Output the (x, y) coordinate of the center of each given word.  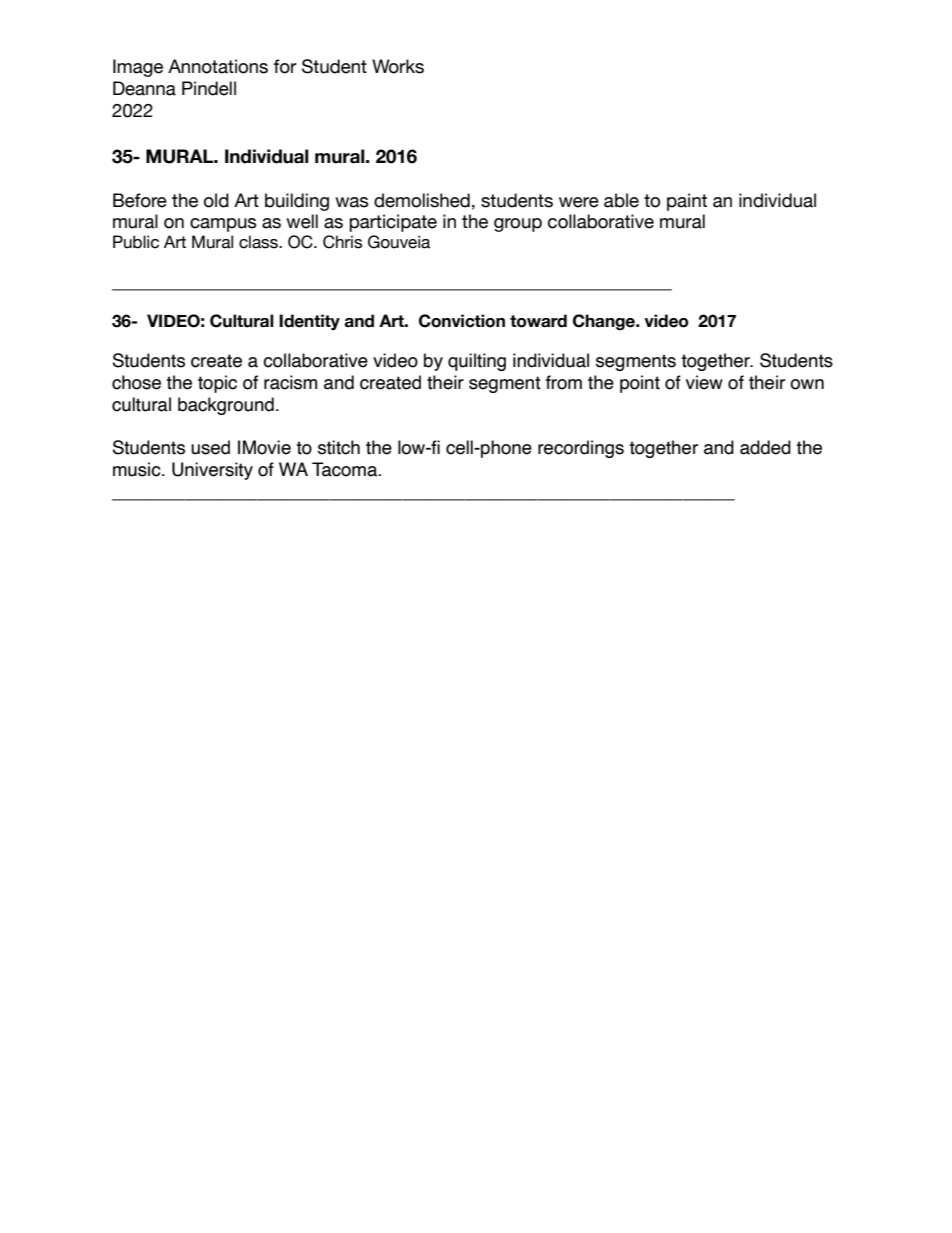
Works (398, 66)
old (216, 200)
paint (687, 202)
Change (605, 322)
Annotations (218, 66)
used (210, 447)
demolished (422, 200)
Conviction (462, 321)
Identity (309, 322)
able (621, 200)
